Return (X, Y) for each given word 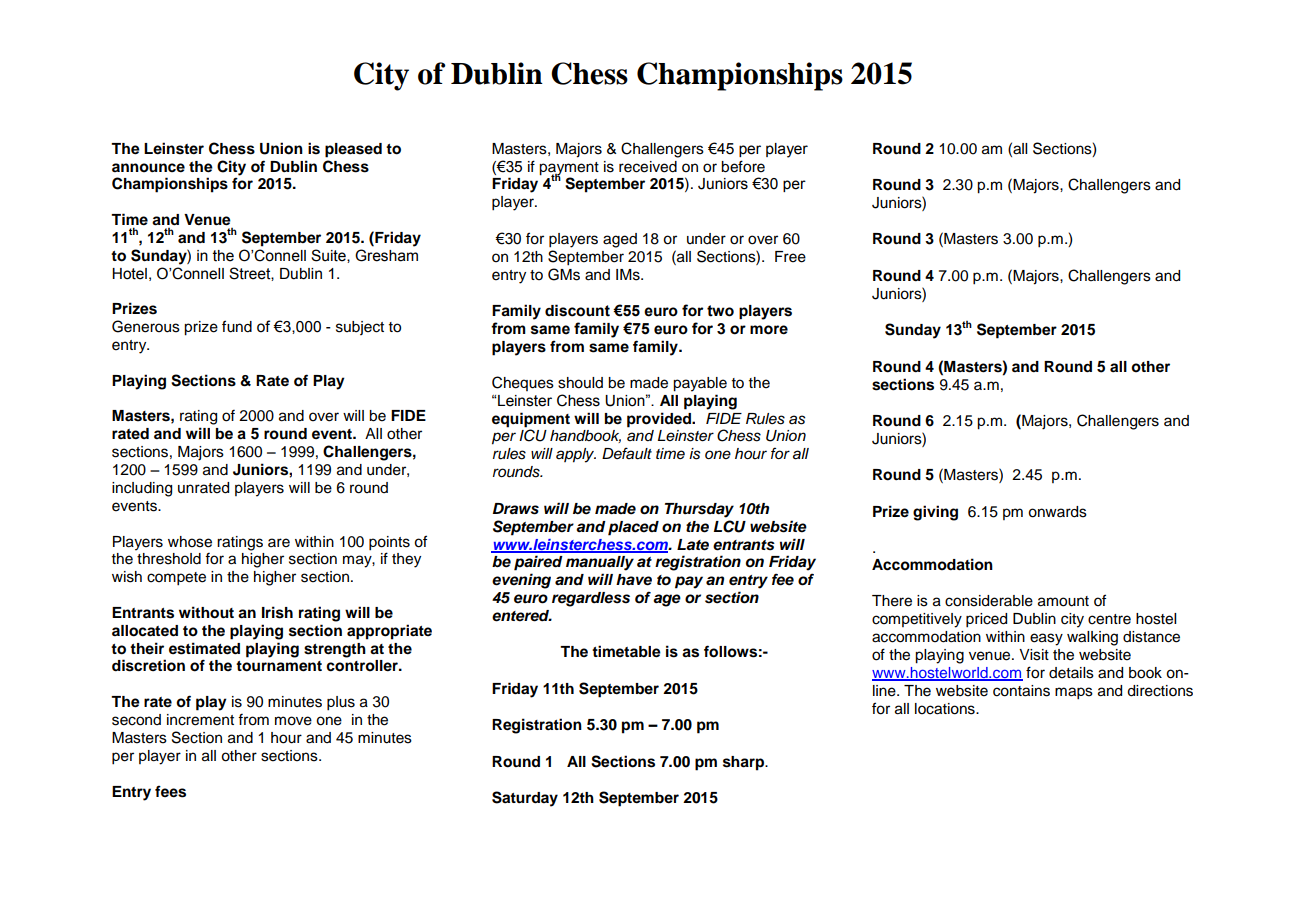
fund (237, 326)
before (743, 166)
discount (577, 310)
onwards (1057, 512)
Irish (277, 612)
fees (170, 792)
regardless (591, 599)
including (142, 489)
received (648, 167)
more (769, 330)
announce (148, 168)
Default (627, 453)
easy (1046, 639)
